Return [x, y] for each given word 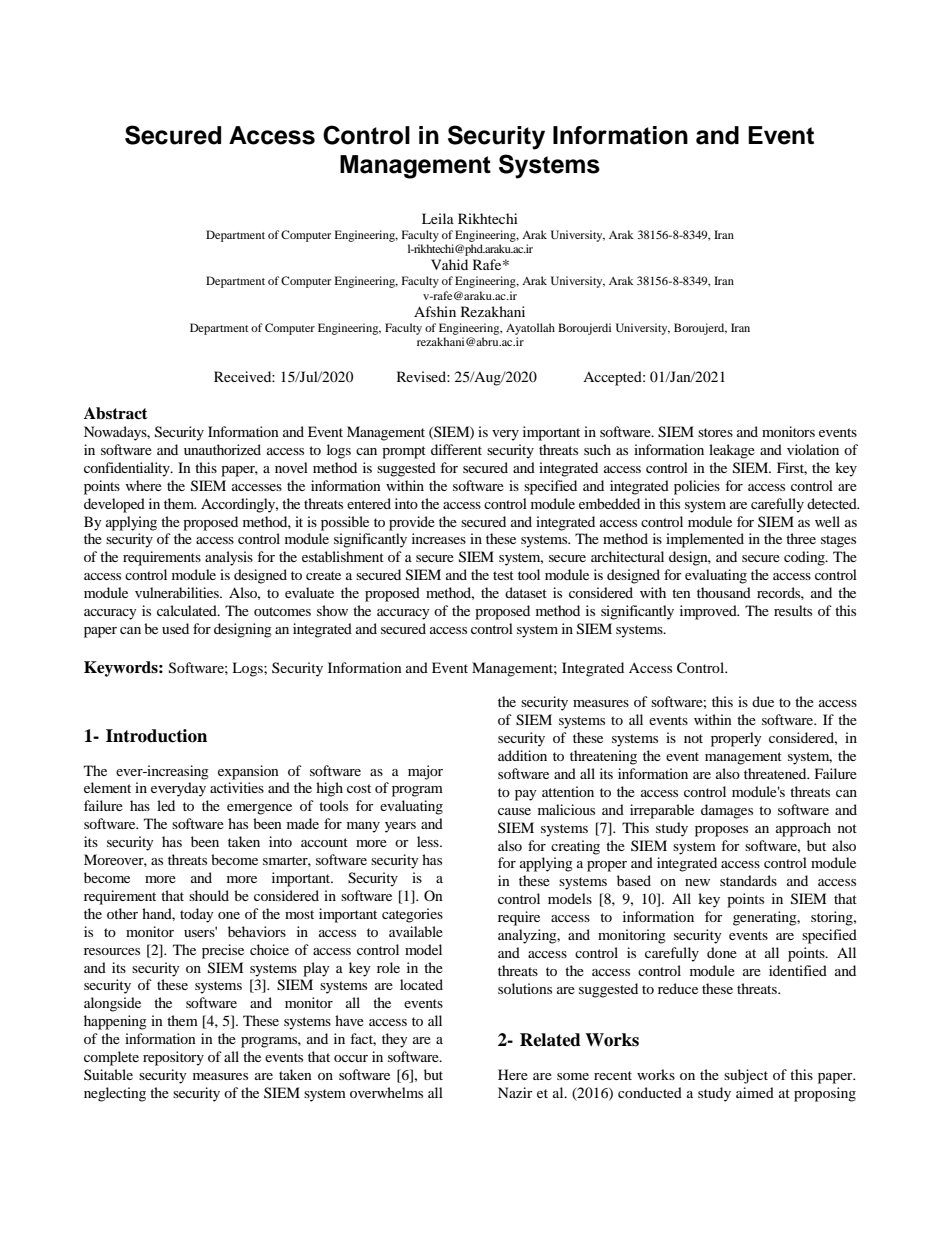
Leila [438, 218]
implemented [705, 540]
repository [173, 1058]
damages [727, 811]
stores [715, 432]
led [166, 805]
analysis [229, 558]
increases [439, 538]
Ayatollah [530, 329]
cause [514, 811]
